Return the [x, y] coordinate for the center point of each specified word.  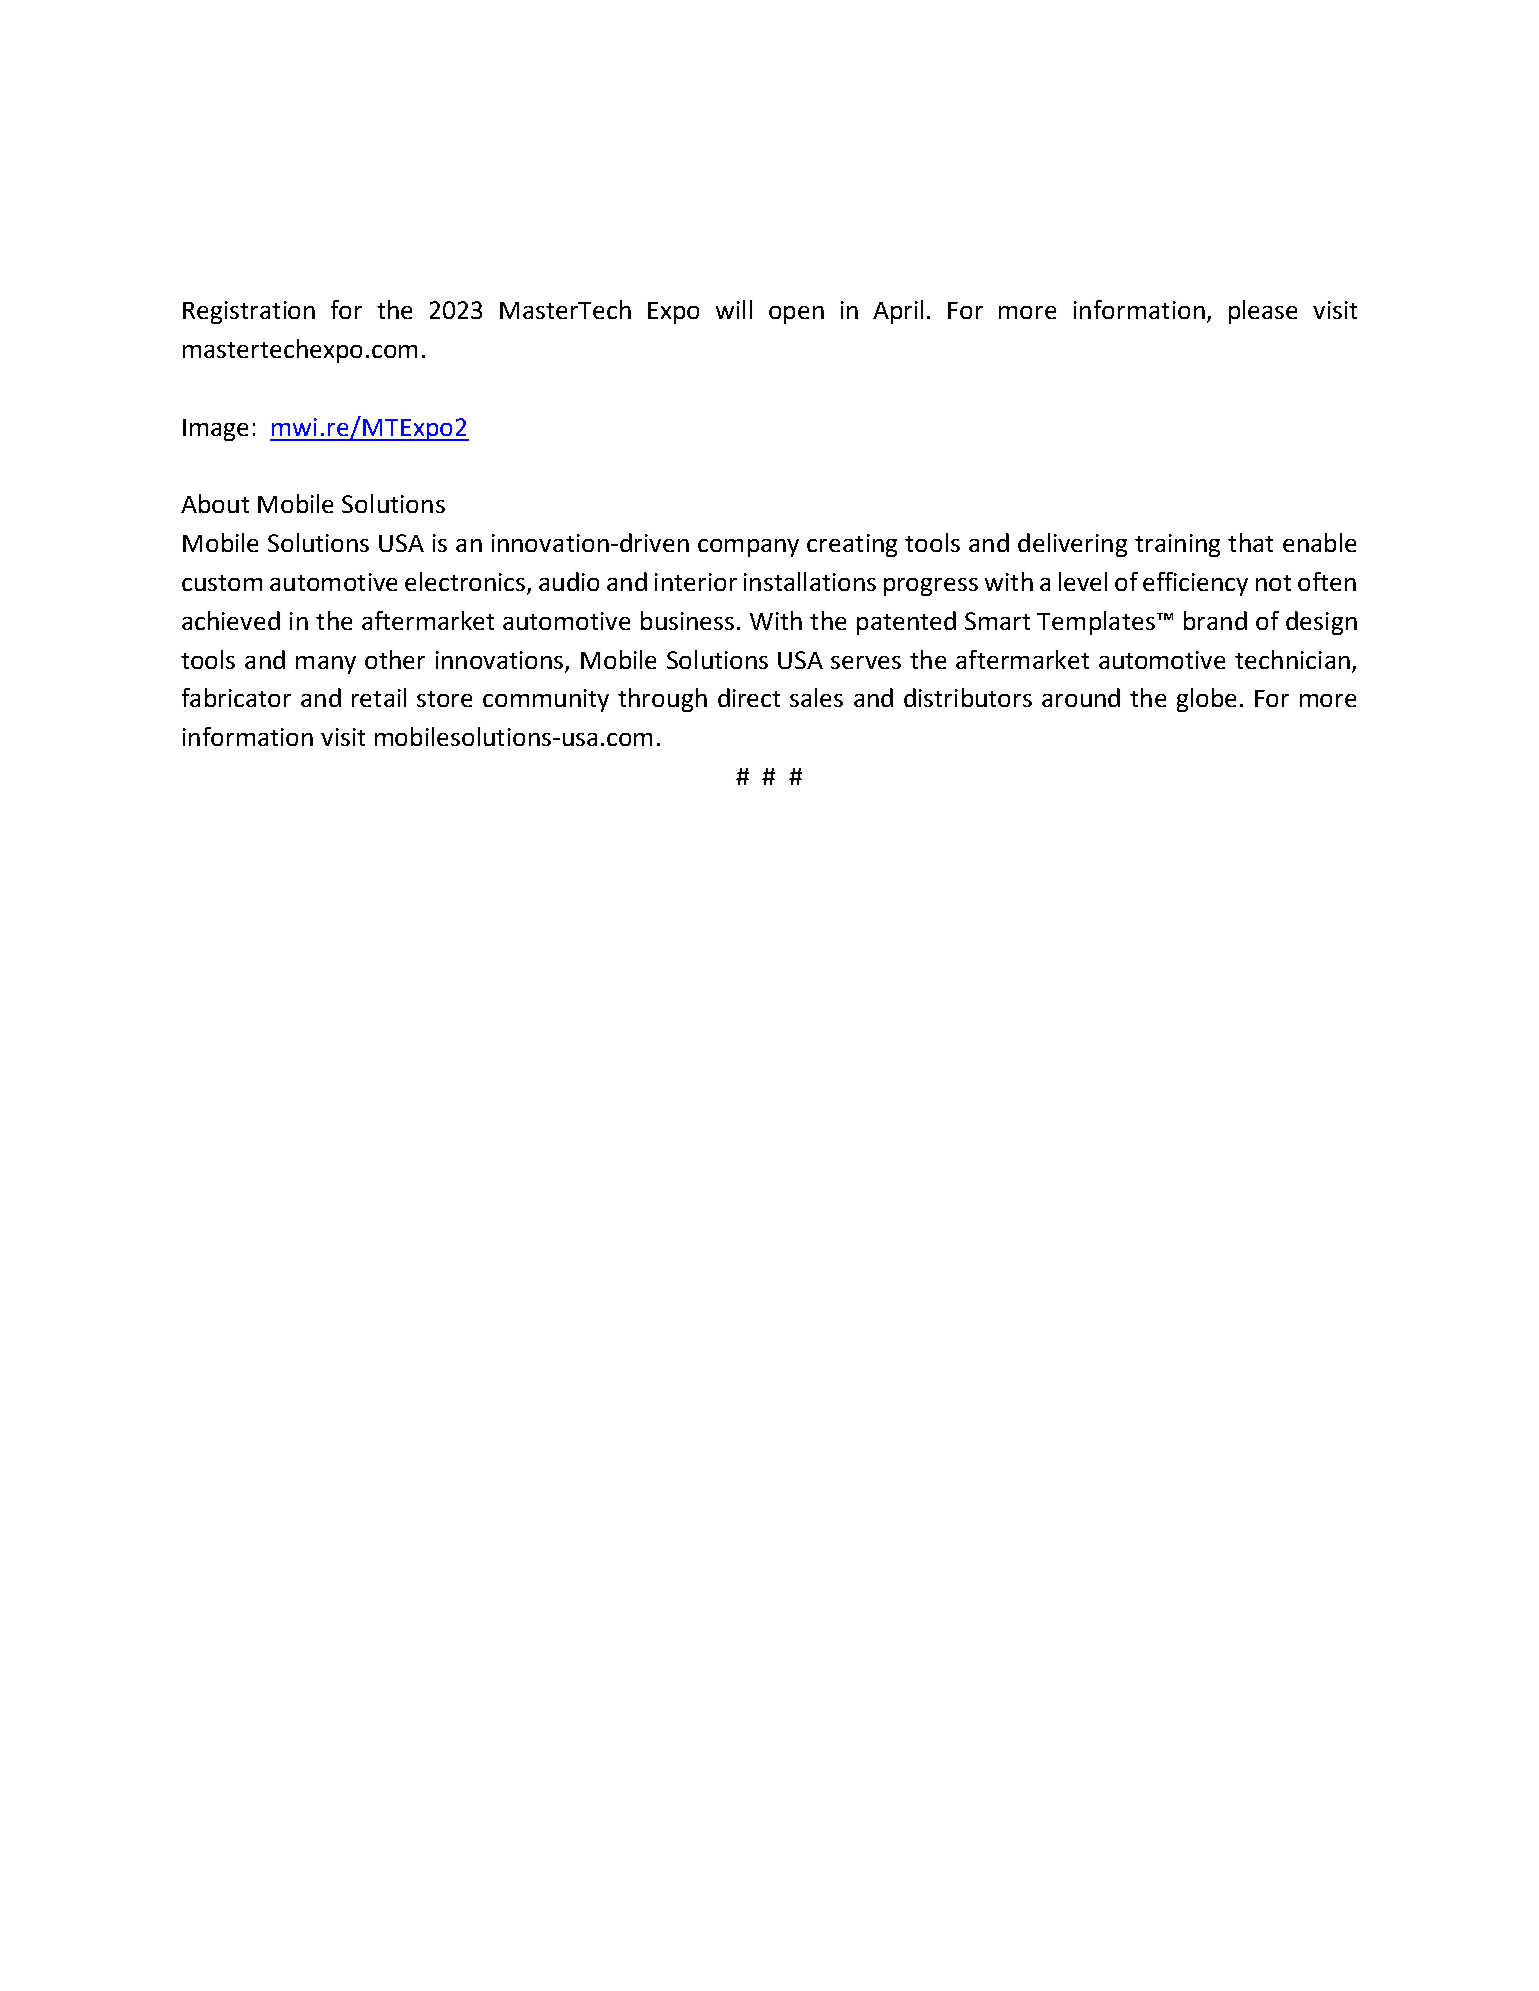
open [796, 315]
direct [749, 697]
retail [379, 697]
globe [1206, 700]
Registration [249, 312]
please [1263, 312]
